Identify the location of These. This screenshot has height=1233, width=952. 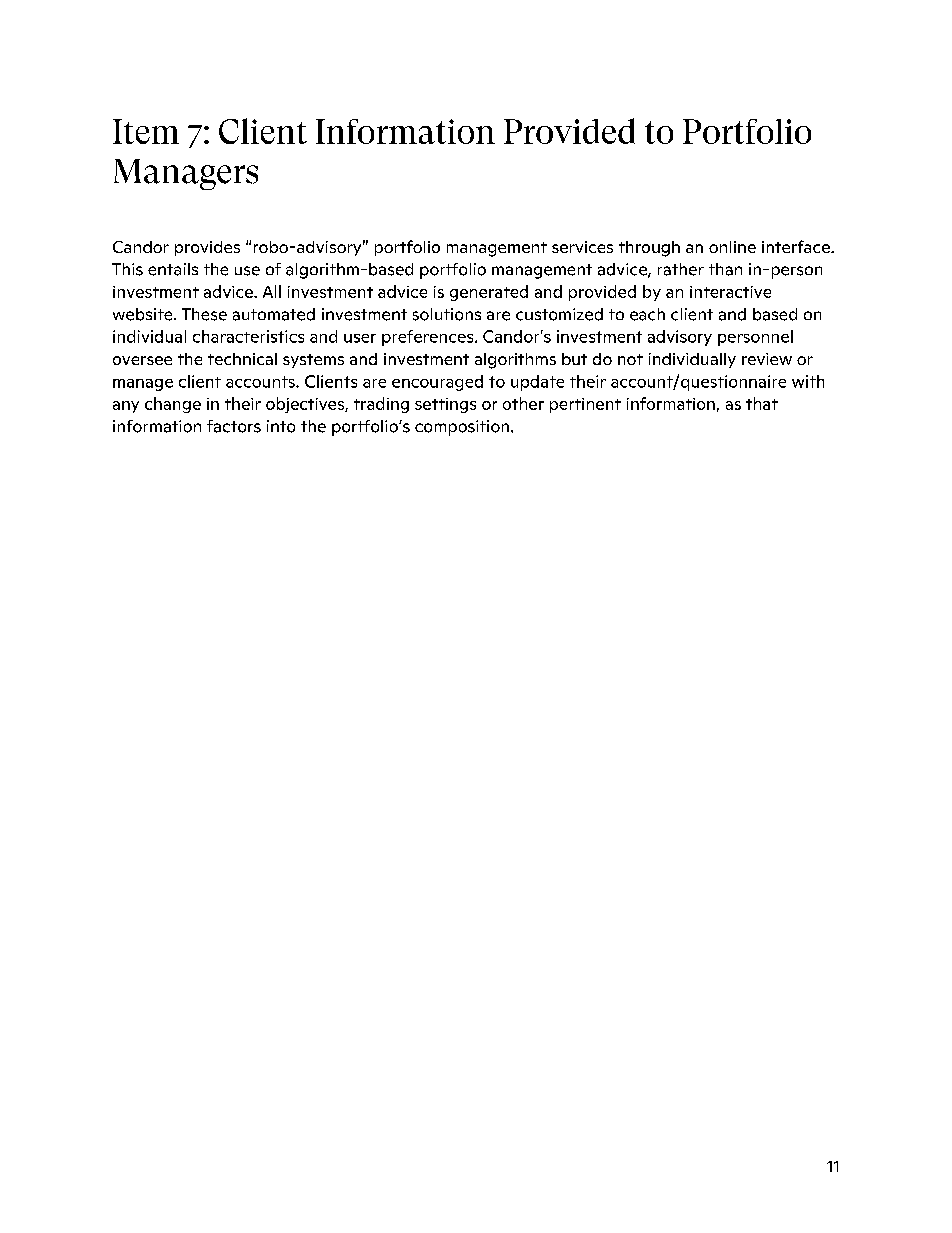
(204, 314).
